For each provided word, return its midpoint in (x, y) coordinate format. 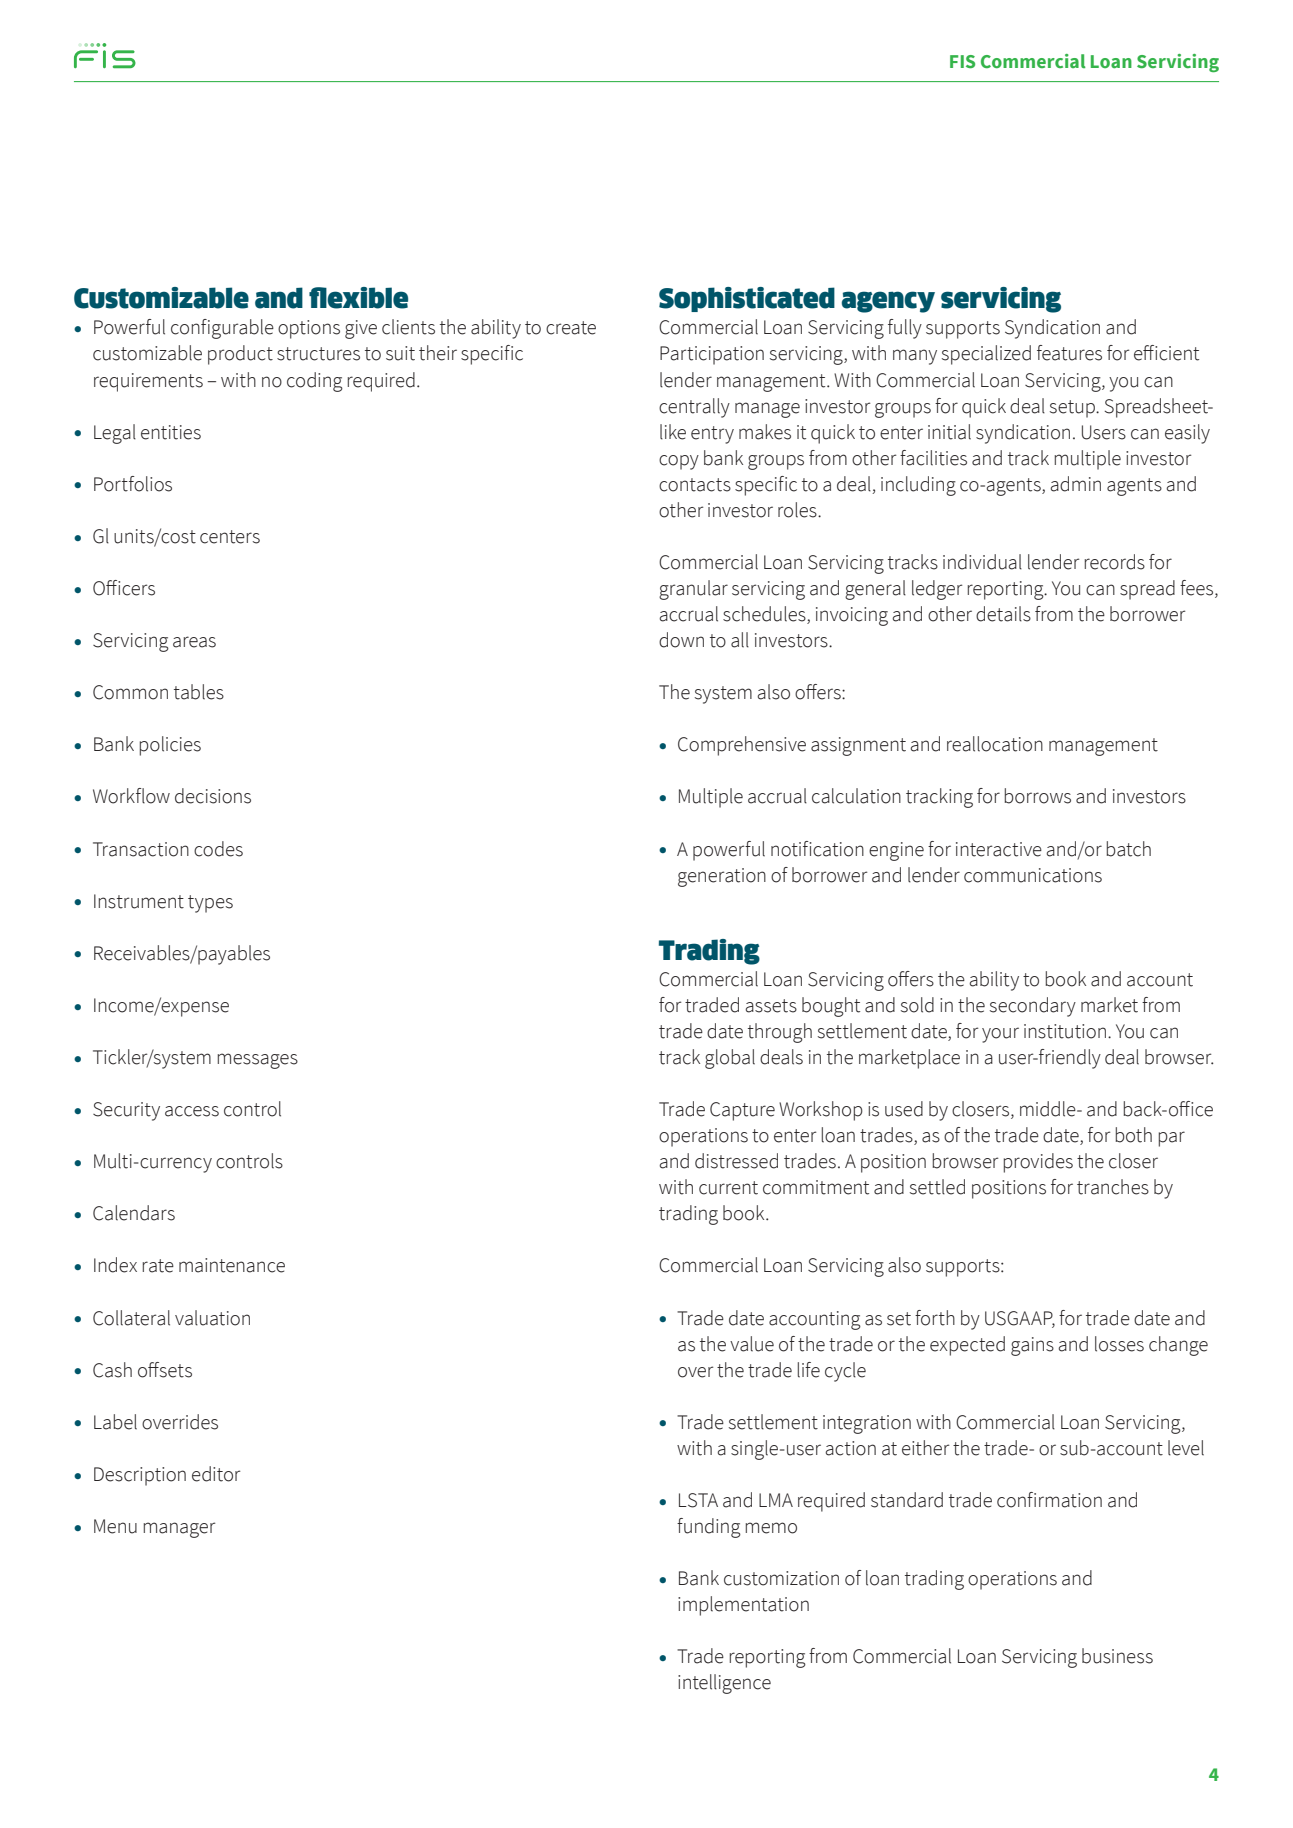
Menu (115, 1526)
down (681, 640)
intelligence (724, 1684)
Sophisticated (747, 299)
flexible (358, 298)
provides (1038, 1163)
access (192, 1111)
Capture (742, 1111)
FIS (962, 62)
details (1003, 614)
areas (194, 642)
